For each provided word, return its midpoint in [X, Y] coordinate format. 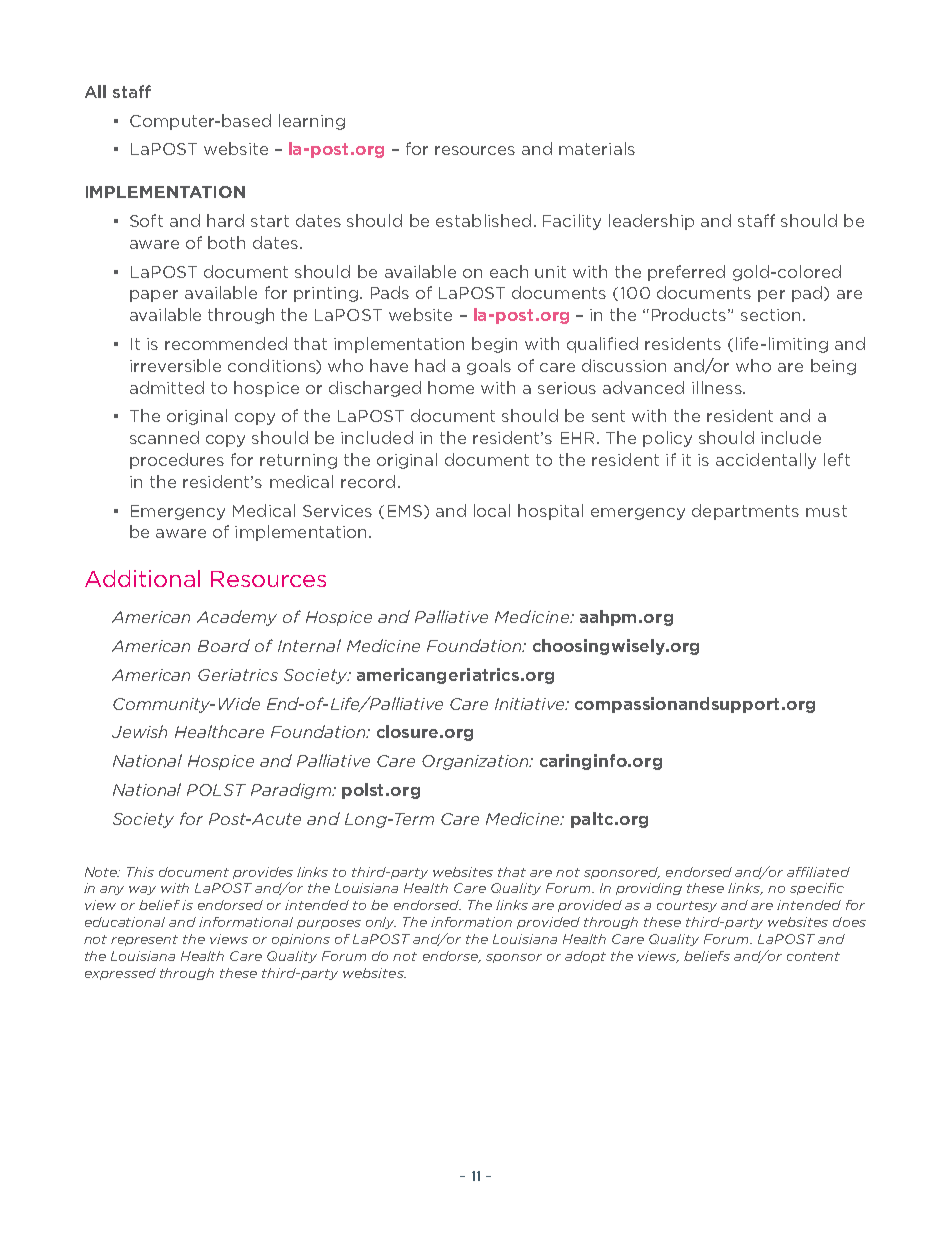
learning [312, 122]
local [492, 510]
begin [494, 345]
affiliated [818, 872]
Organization [476, 762]
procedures [177, 461]
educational [125, 922]
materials [597, 148]
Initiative [531, 704]
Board [224, 645]
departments [745, 512]
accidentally [766, 461]
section [770, 315]
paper [154, 296]
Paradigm [292, 791]
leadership [651, 222]
